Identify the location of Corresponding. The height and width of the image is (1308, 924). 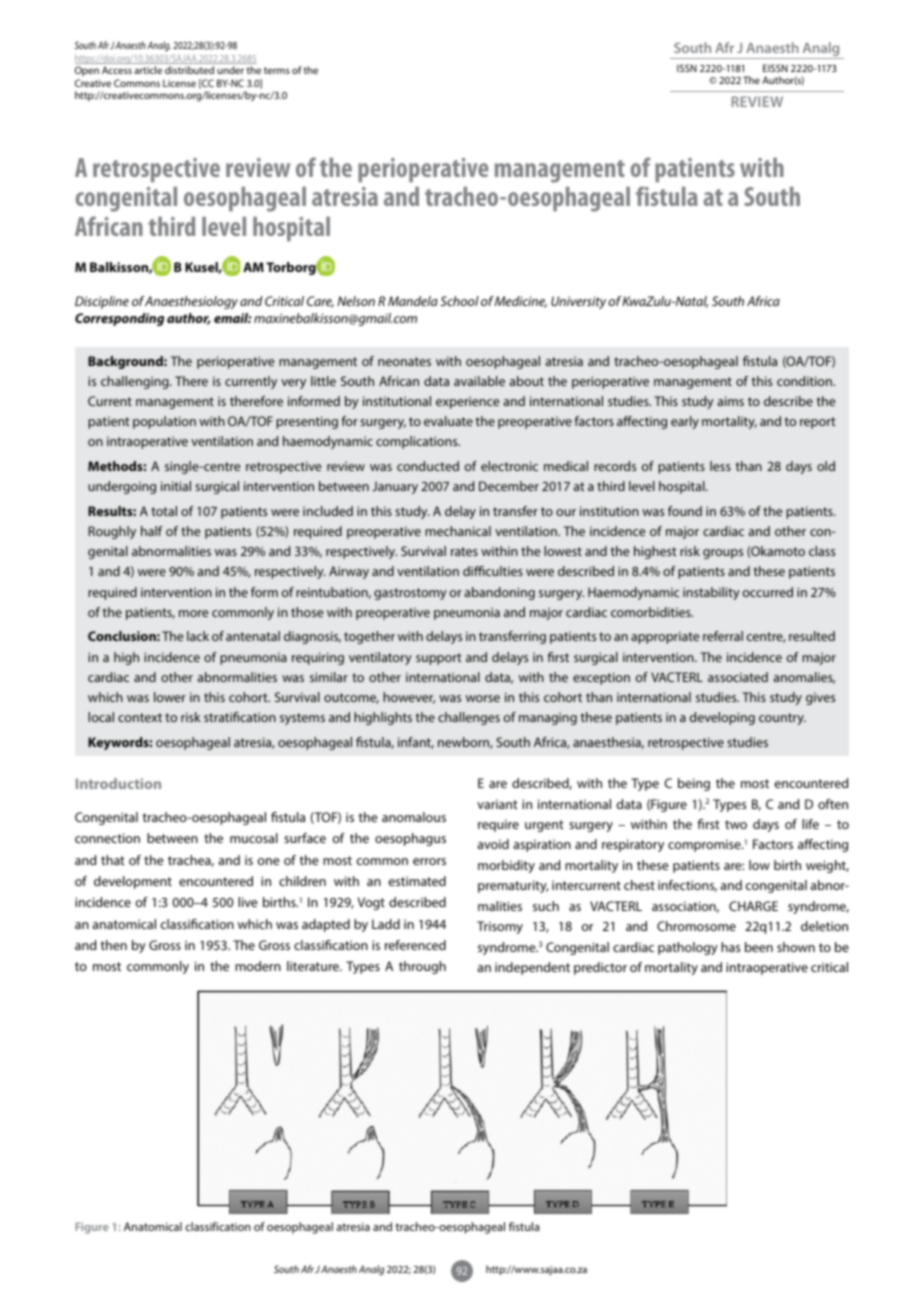
(119, 319).
